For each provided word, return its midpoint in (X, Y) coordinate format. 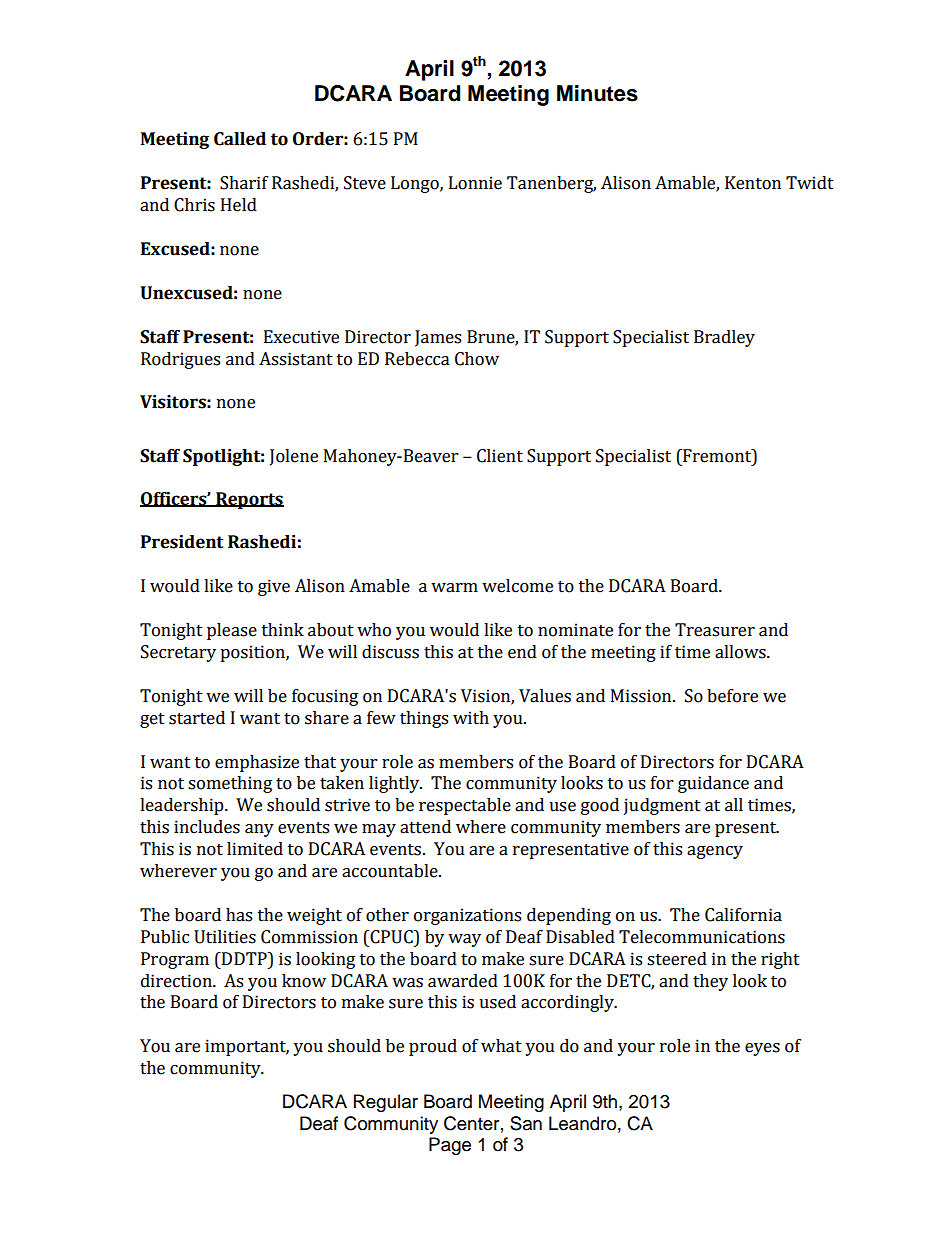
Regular (386, 1103)
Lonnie (475, 183)
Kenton (753, 183)
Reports (249, 500)
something (230, 784)
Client (500, 456)
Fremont (717, 456)
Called (240, 139)
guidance (713, 784)
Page (450, 1146)
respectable (465, 806)
